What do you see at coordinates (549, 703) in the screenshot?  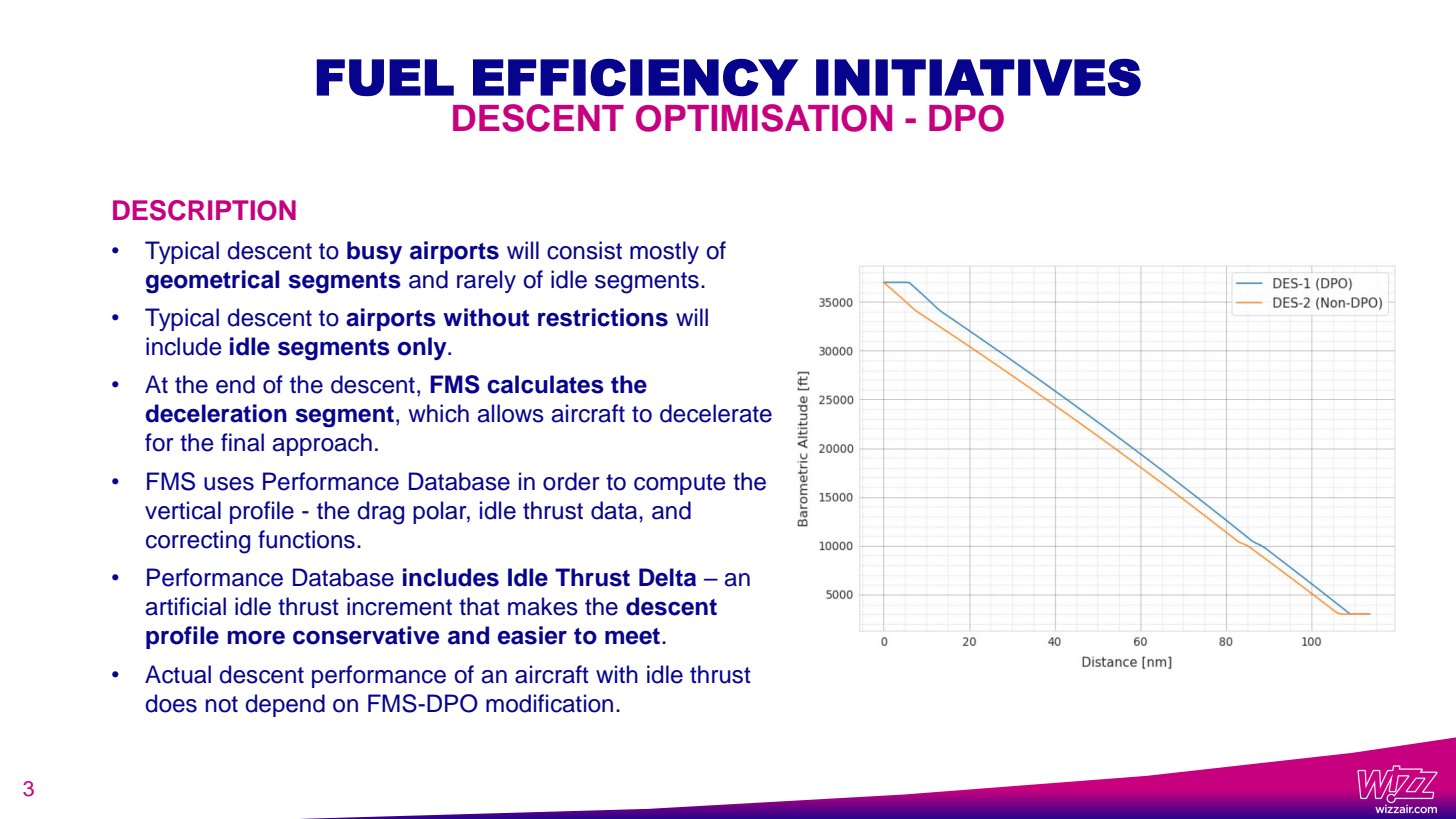 I see `modification` at bounding box center [549, 703].
